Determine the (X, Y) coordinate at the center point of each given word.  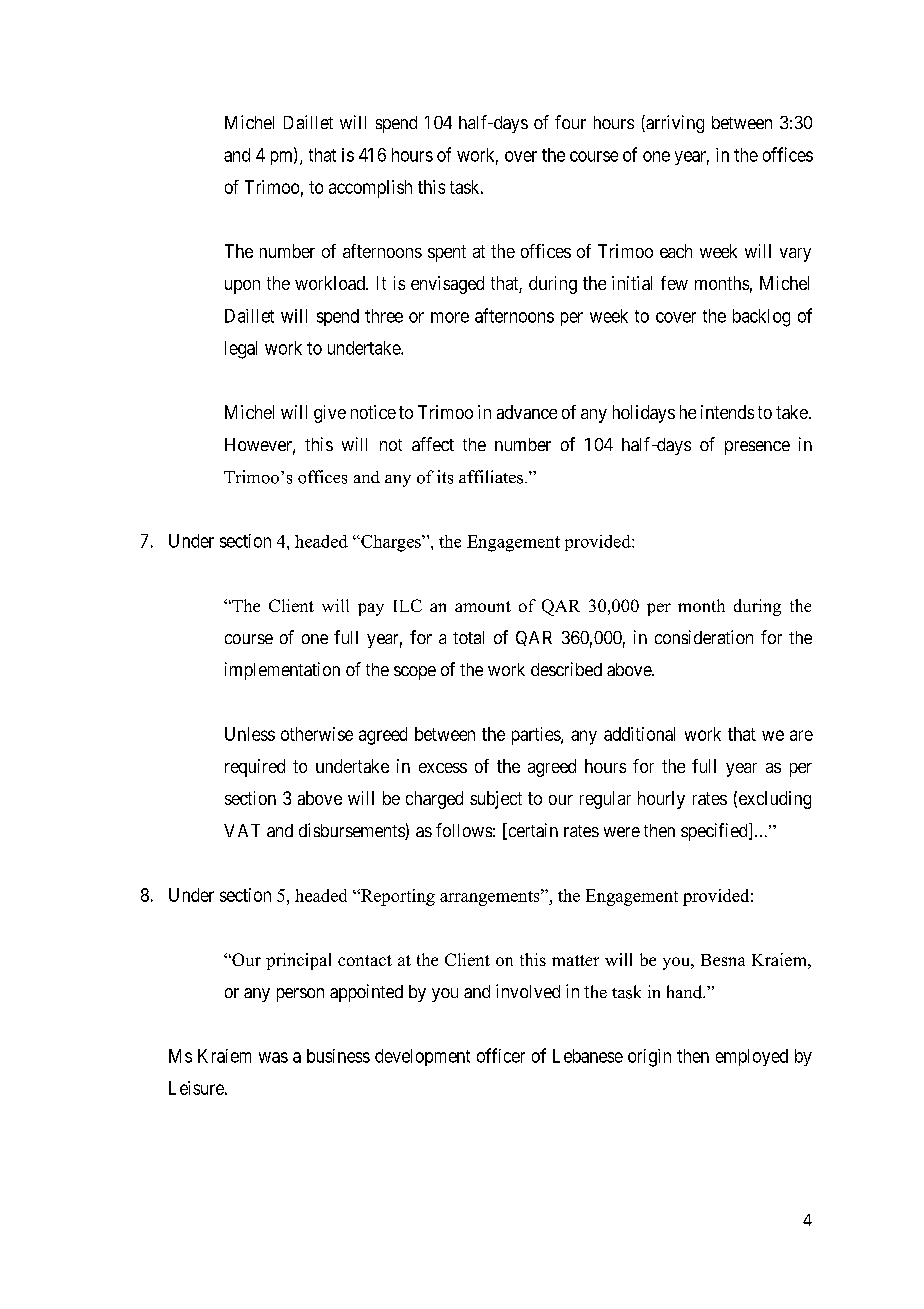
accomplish (370, 189)
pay (371, 609)
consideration (704, 637)
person (300, 995)
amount (483, 606)
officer (501, 1055)
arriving (674, 124)
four (570, 122)
